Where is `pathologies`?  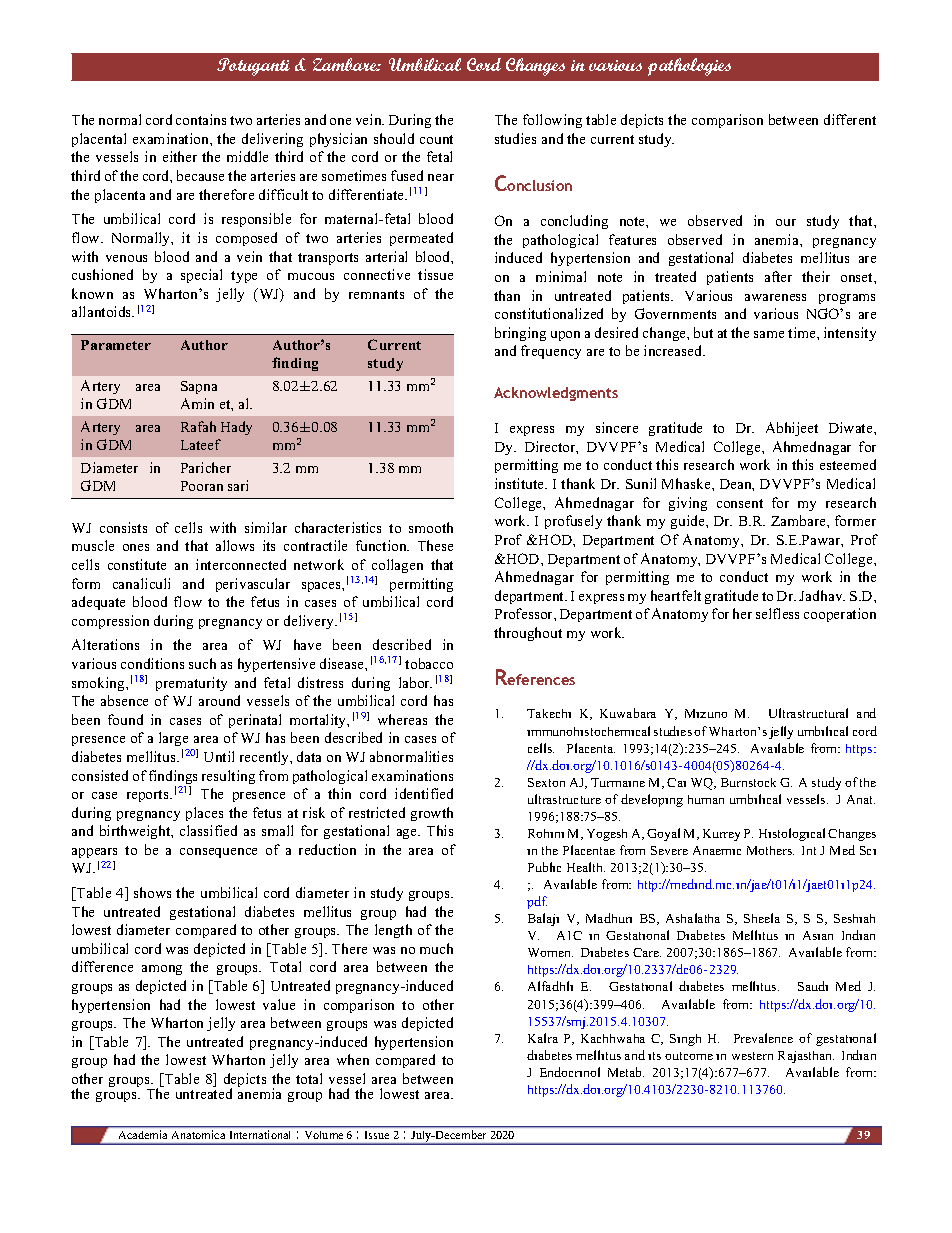 pathologies is located at coordinates (689, 67).
